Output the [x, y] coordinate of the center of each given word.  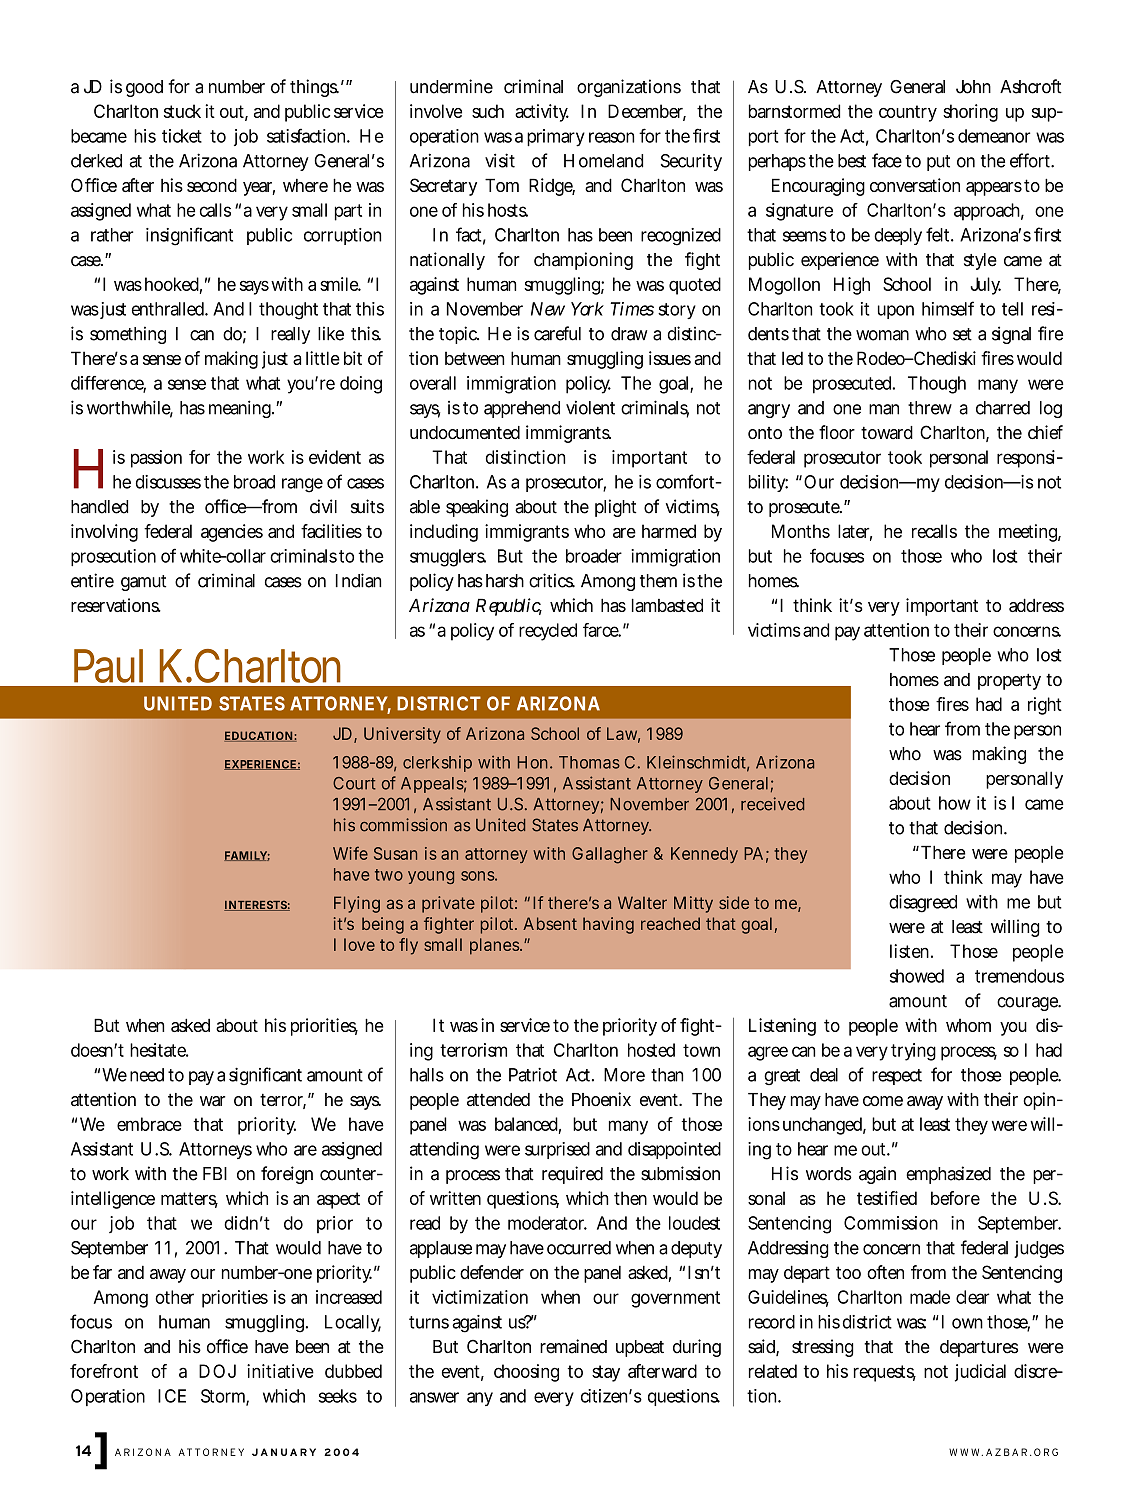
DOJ [217, 1371]
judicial [980, 1373]
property [1009, 681]
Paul [108, 666]
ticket [182, 136]
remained [573, 1346]
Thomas [589, 762]
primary [556, 138]
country [908, 113]
